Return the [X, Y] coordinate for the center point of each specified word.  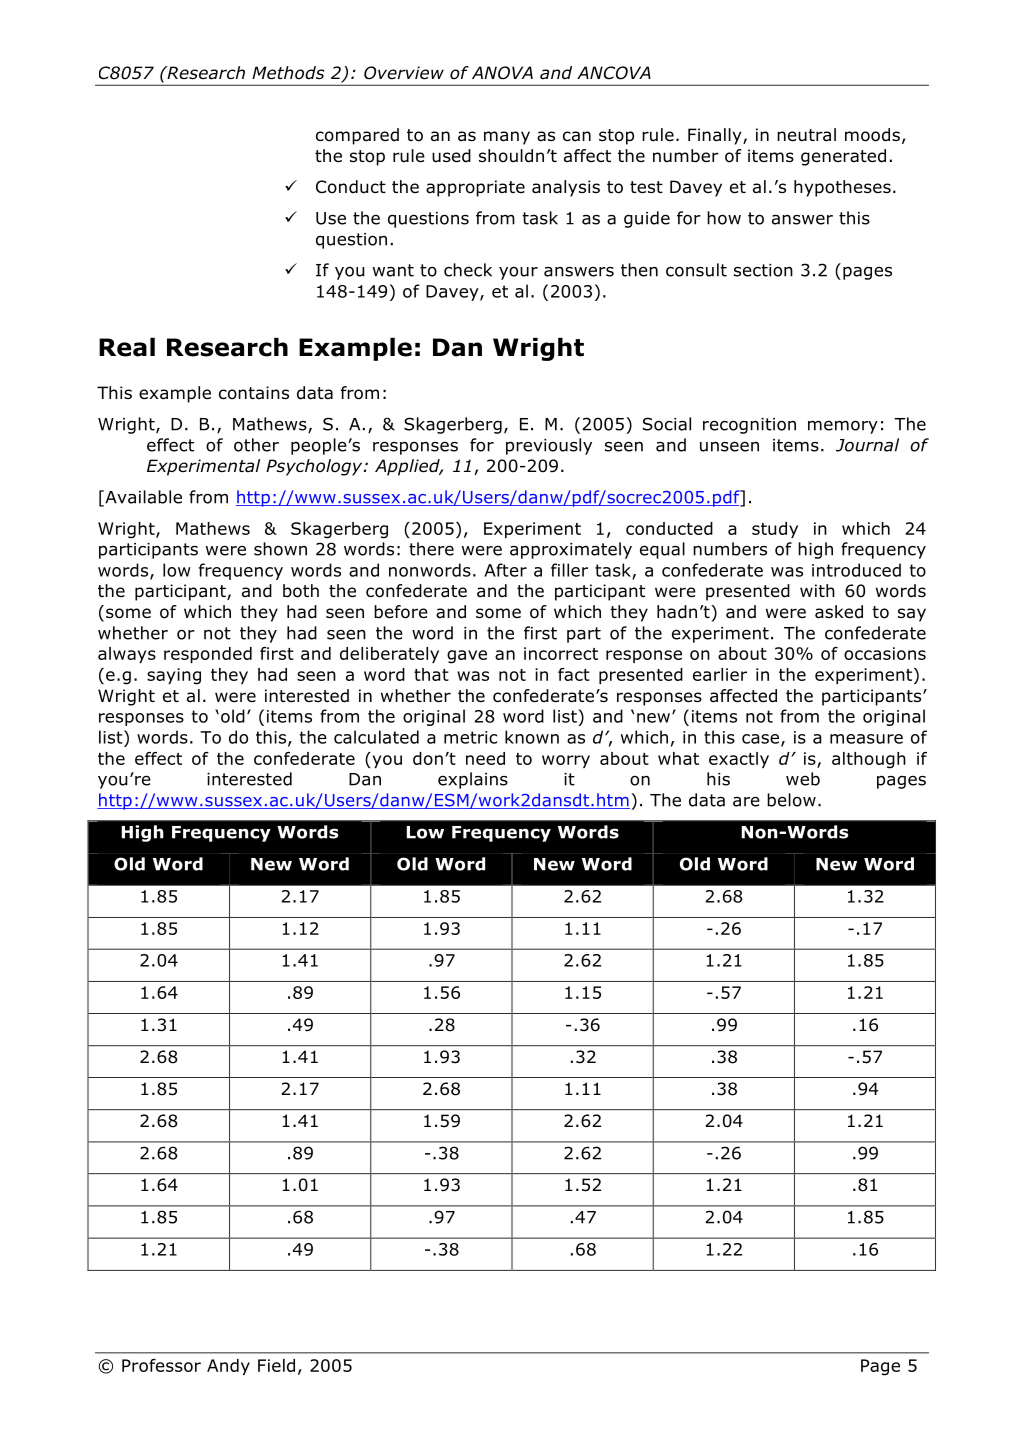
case [760, 739]
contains [254, 393]
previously [549, 446]
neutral [806, 135]
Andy [228, 1367]
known [532, 737]
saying [174, 676]
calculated [376, 737]
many [507, 138]
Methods [288, 73]
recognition [749, 426]
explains [473, 780]
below [791, 800]
